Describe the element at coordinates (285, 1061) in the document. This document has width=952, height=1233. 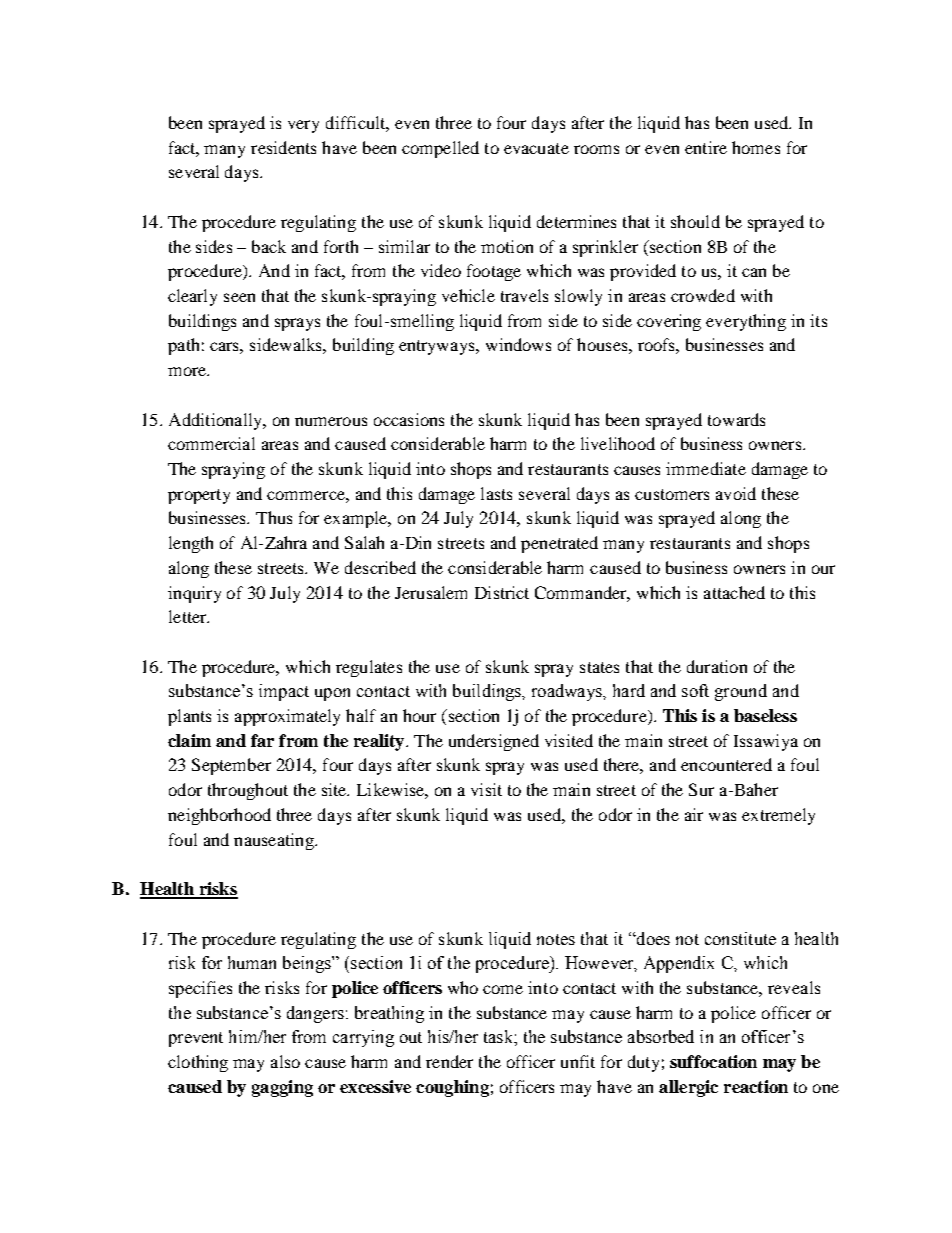
I see `also` at that location.
